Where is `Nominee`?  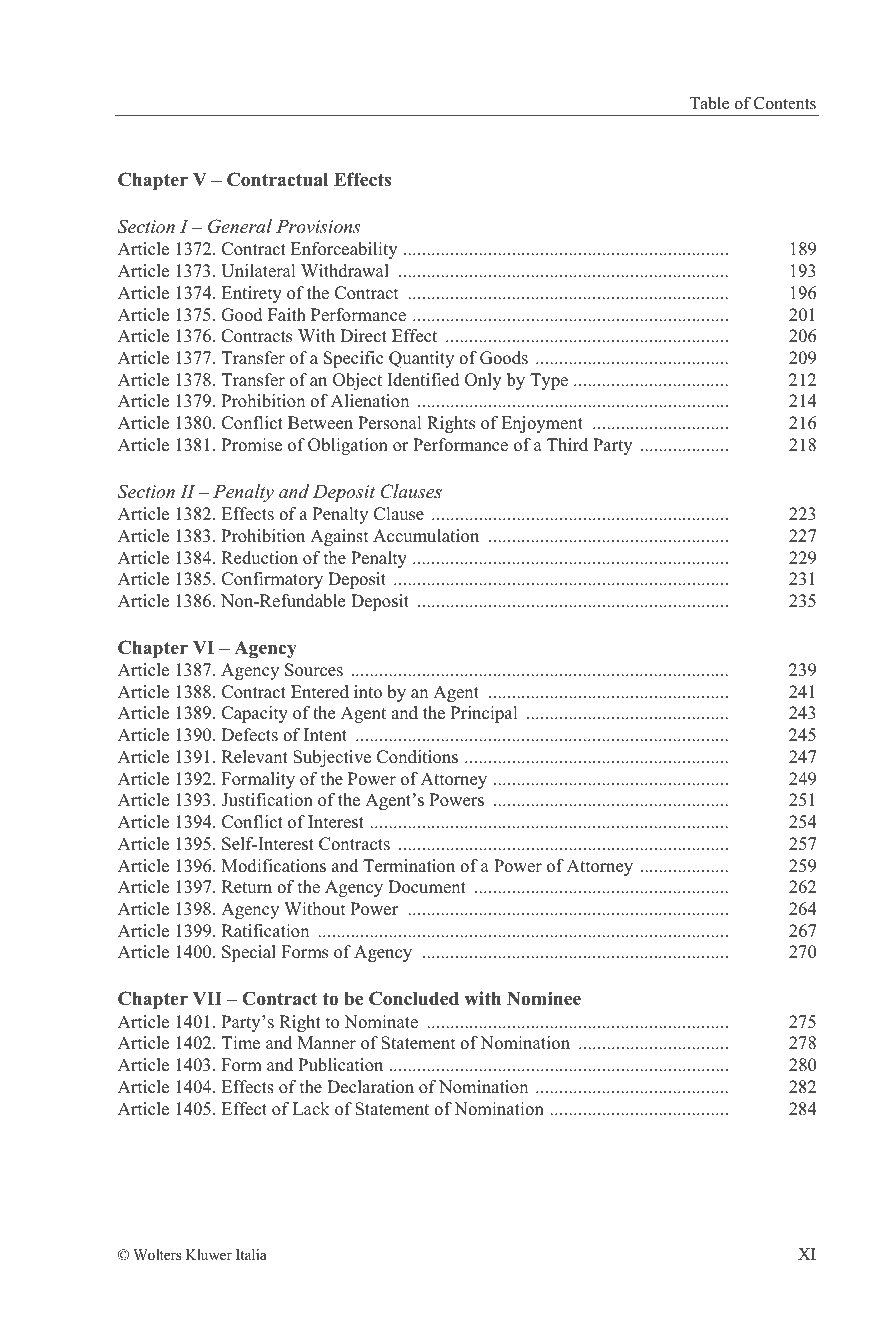 Nominee is located at coordinates (544, 998).
